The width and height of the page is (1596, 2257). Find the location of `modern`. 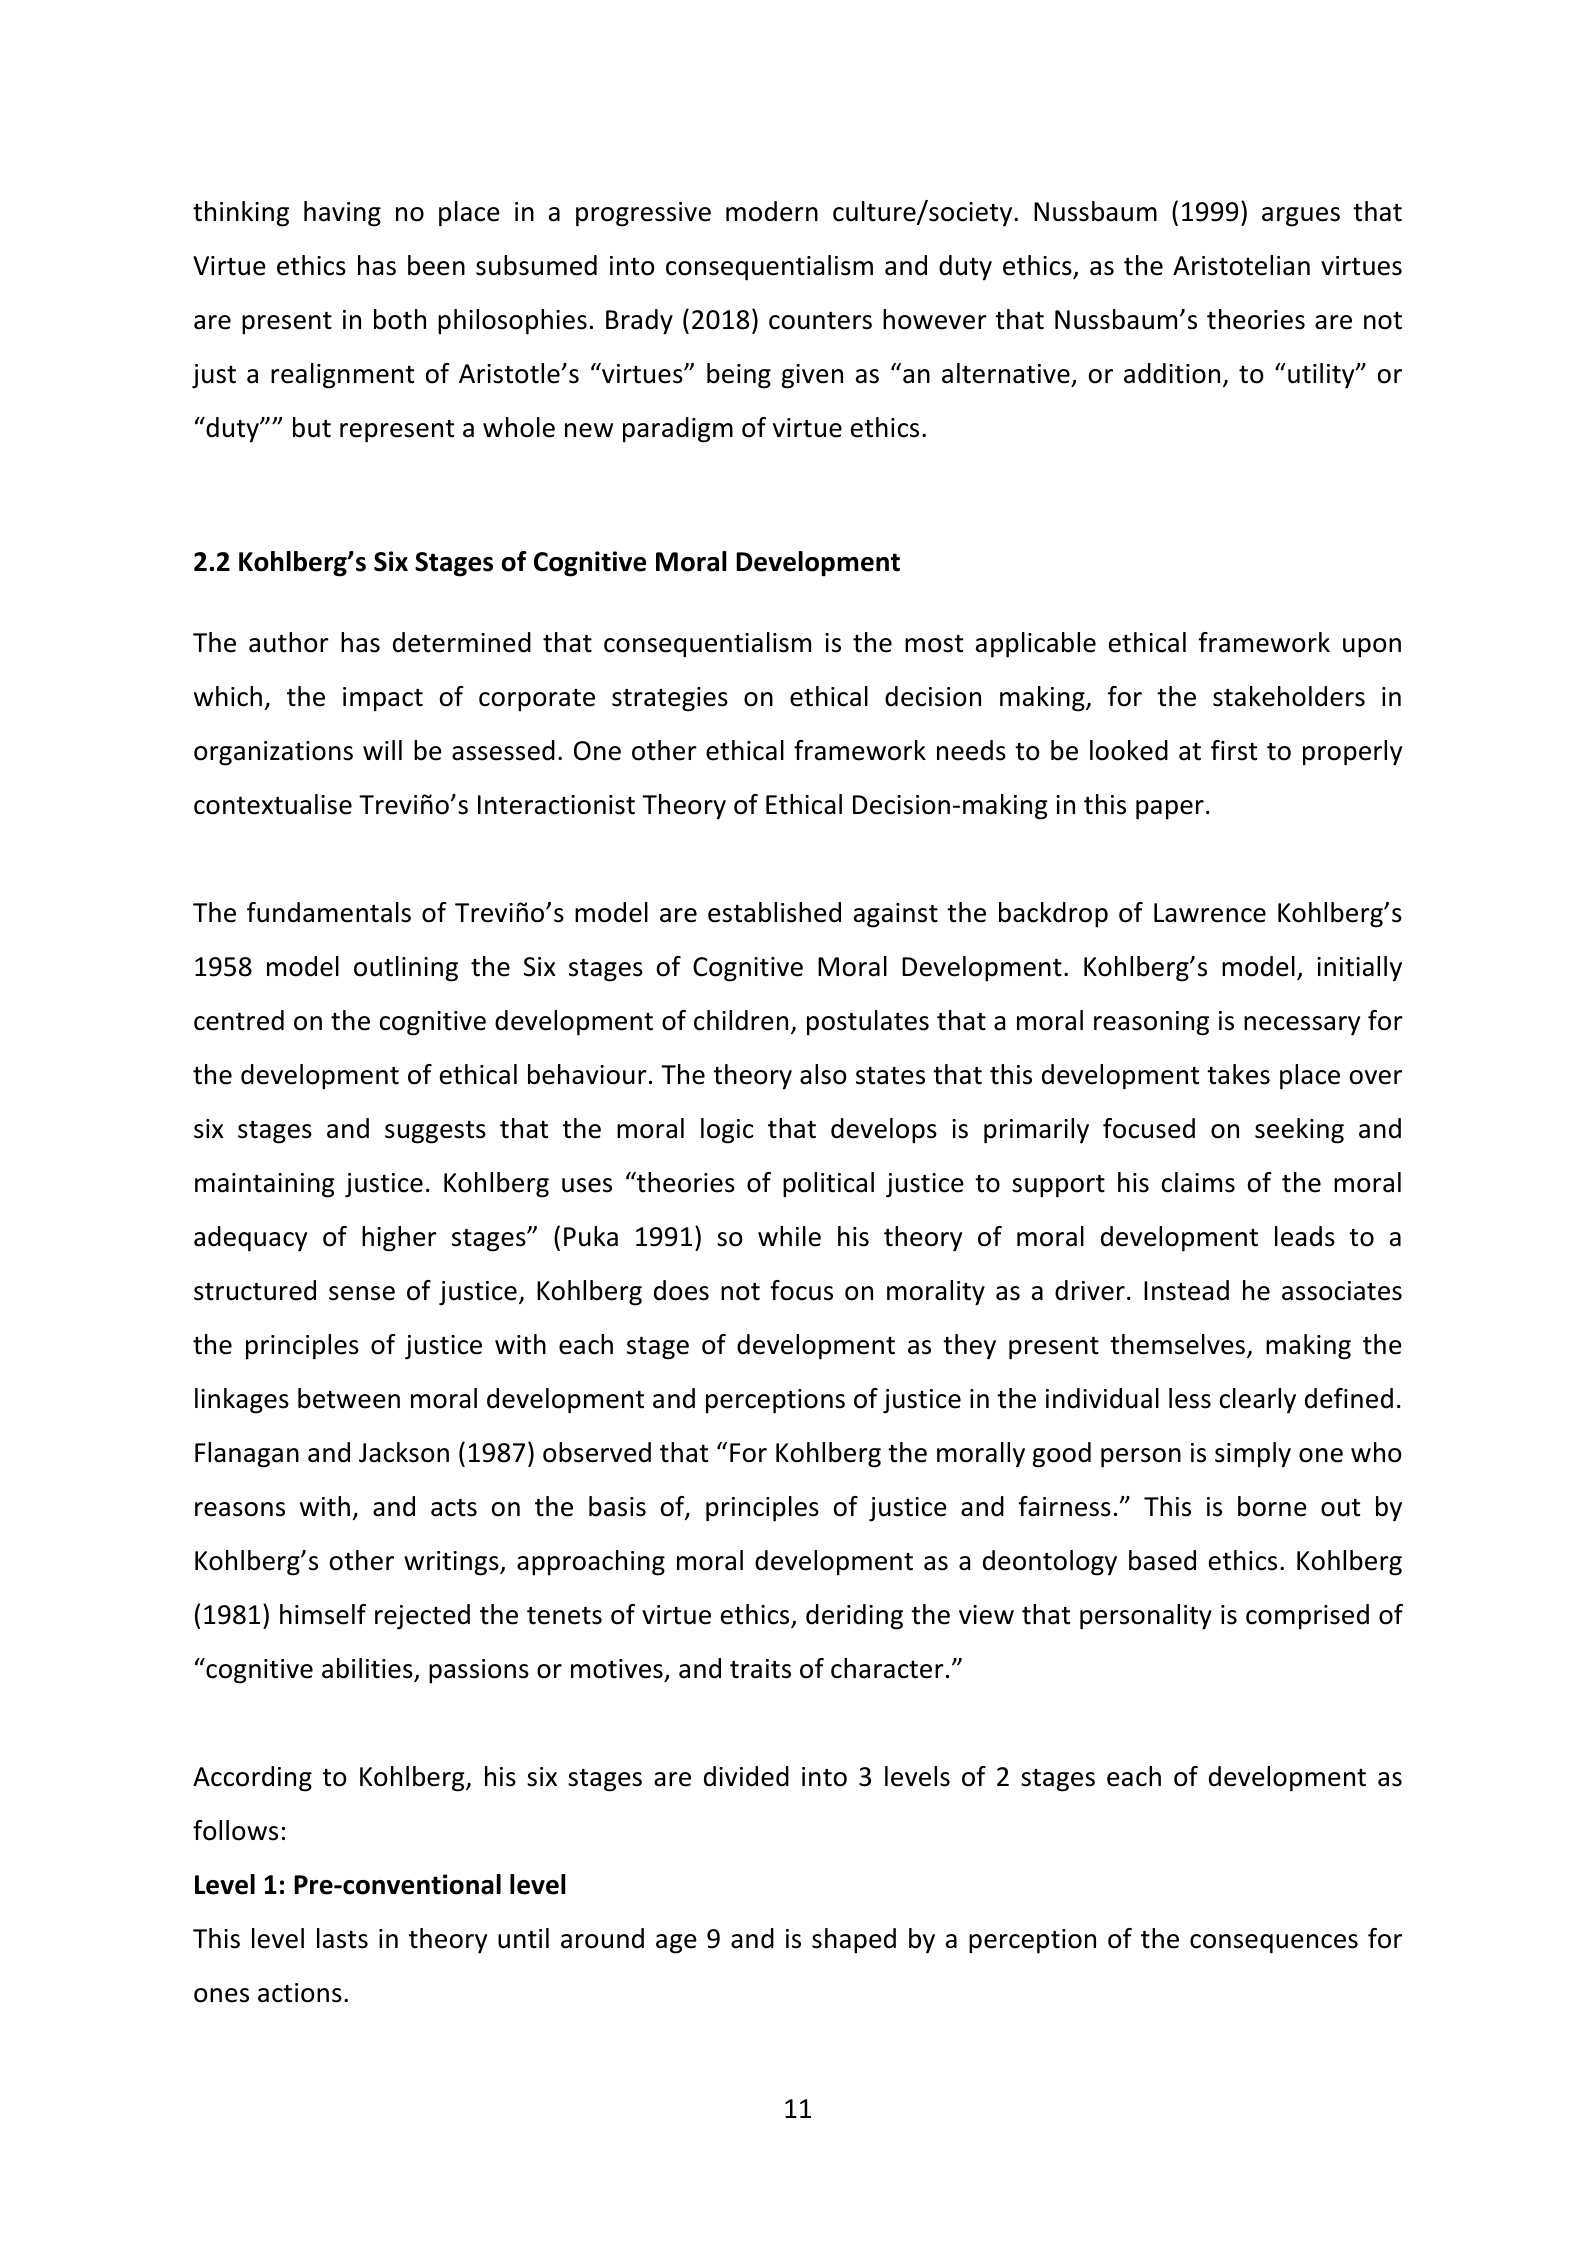

modern is located at coordinates (772, 211).
